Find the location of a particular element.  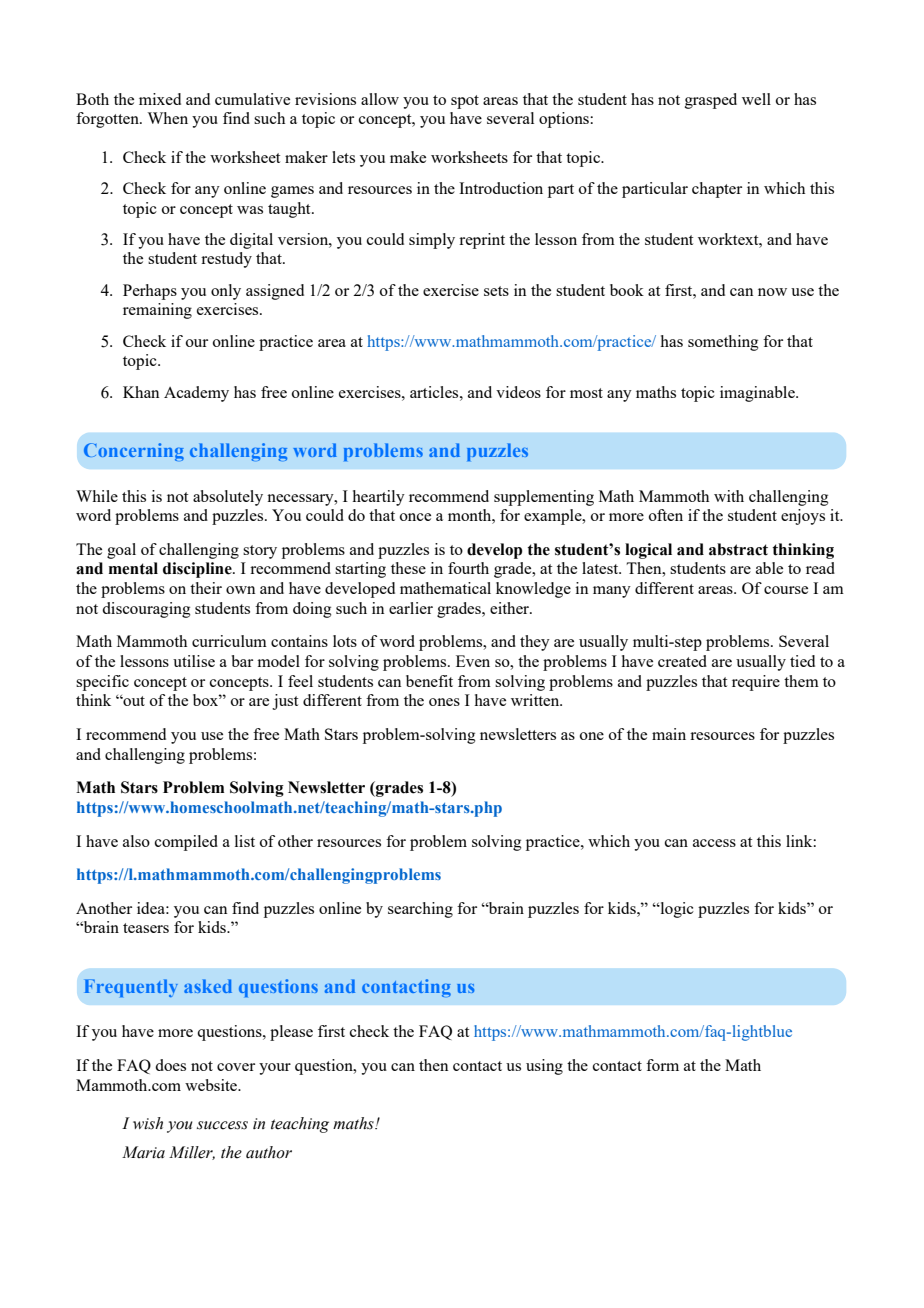

ones is located at coordinates (444, 702).
